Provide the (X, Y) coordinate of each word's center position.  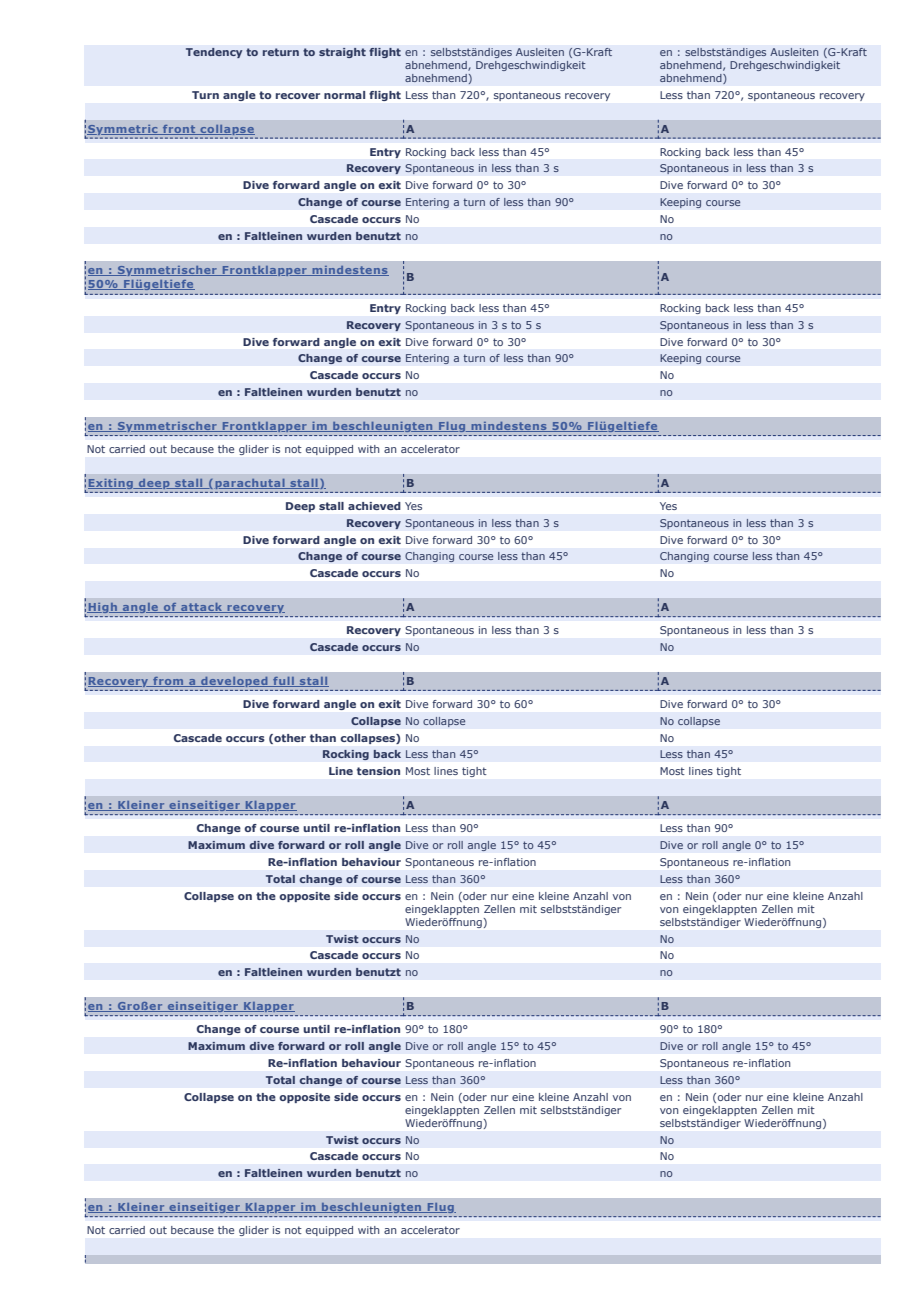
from (168, 682)
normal (344, 95)
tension (378, 771)
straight (342, 53)
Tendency (214, 53)
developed (234, 682)
